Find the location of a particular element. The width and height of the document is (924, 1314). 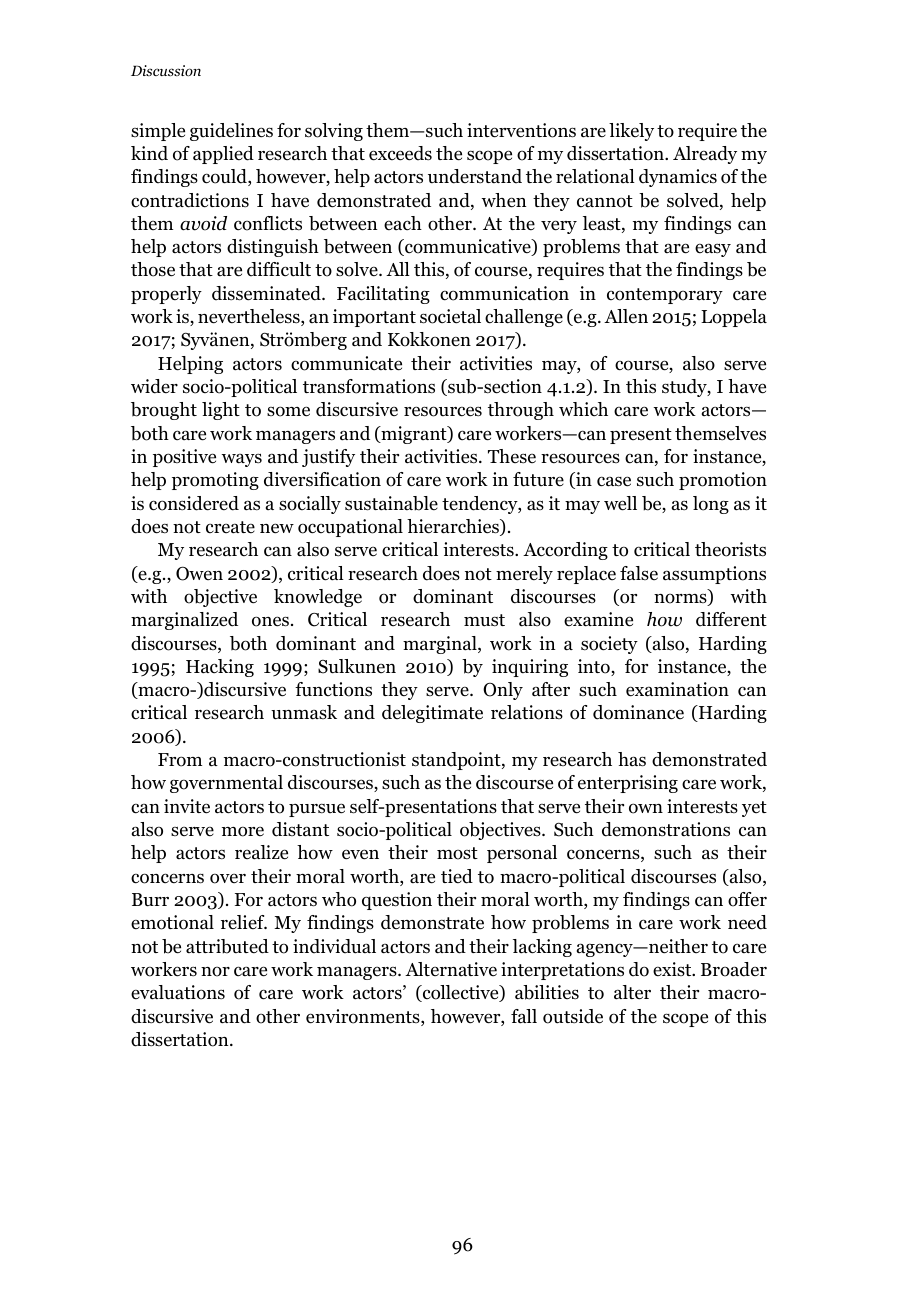

likely is located at coordinates (631, 132).
